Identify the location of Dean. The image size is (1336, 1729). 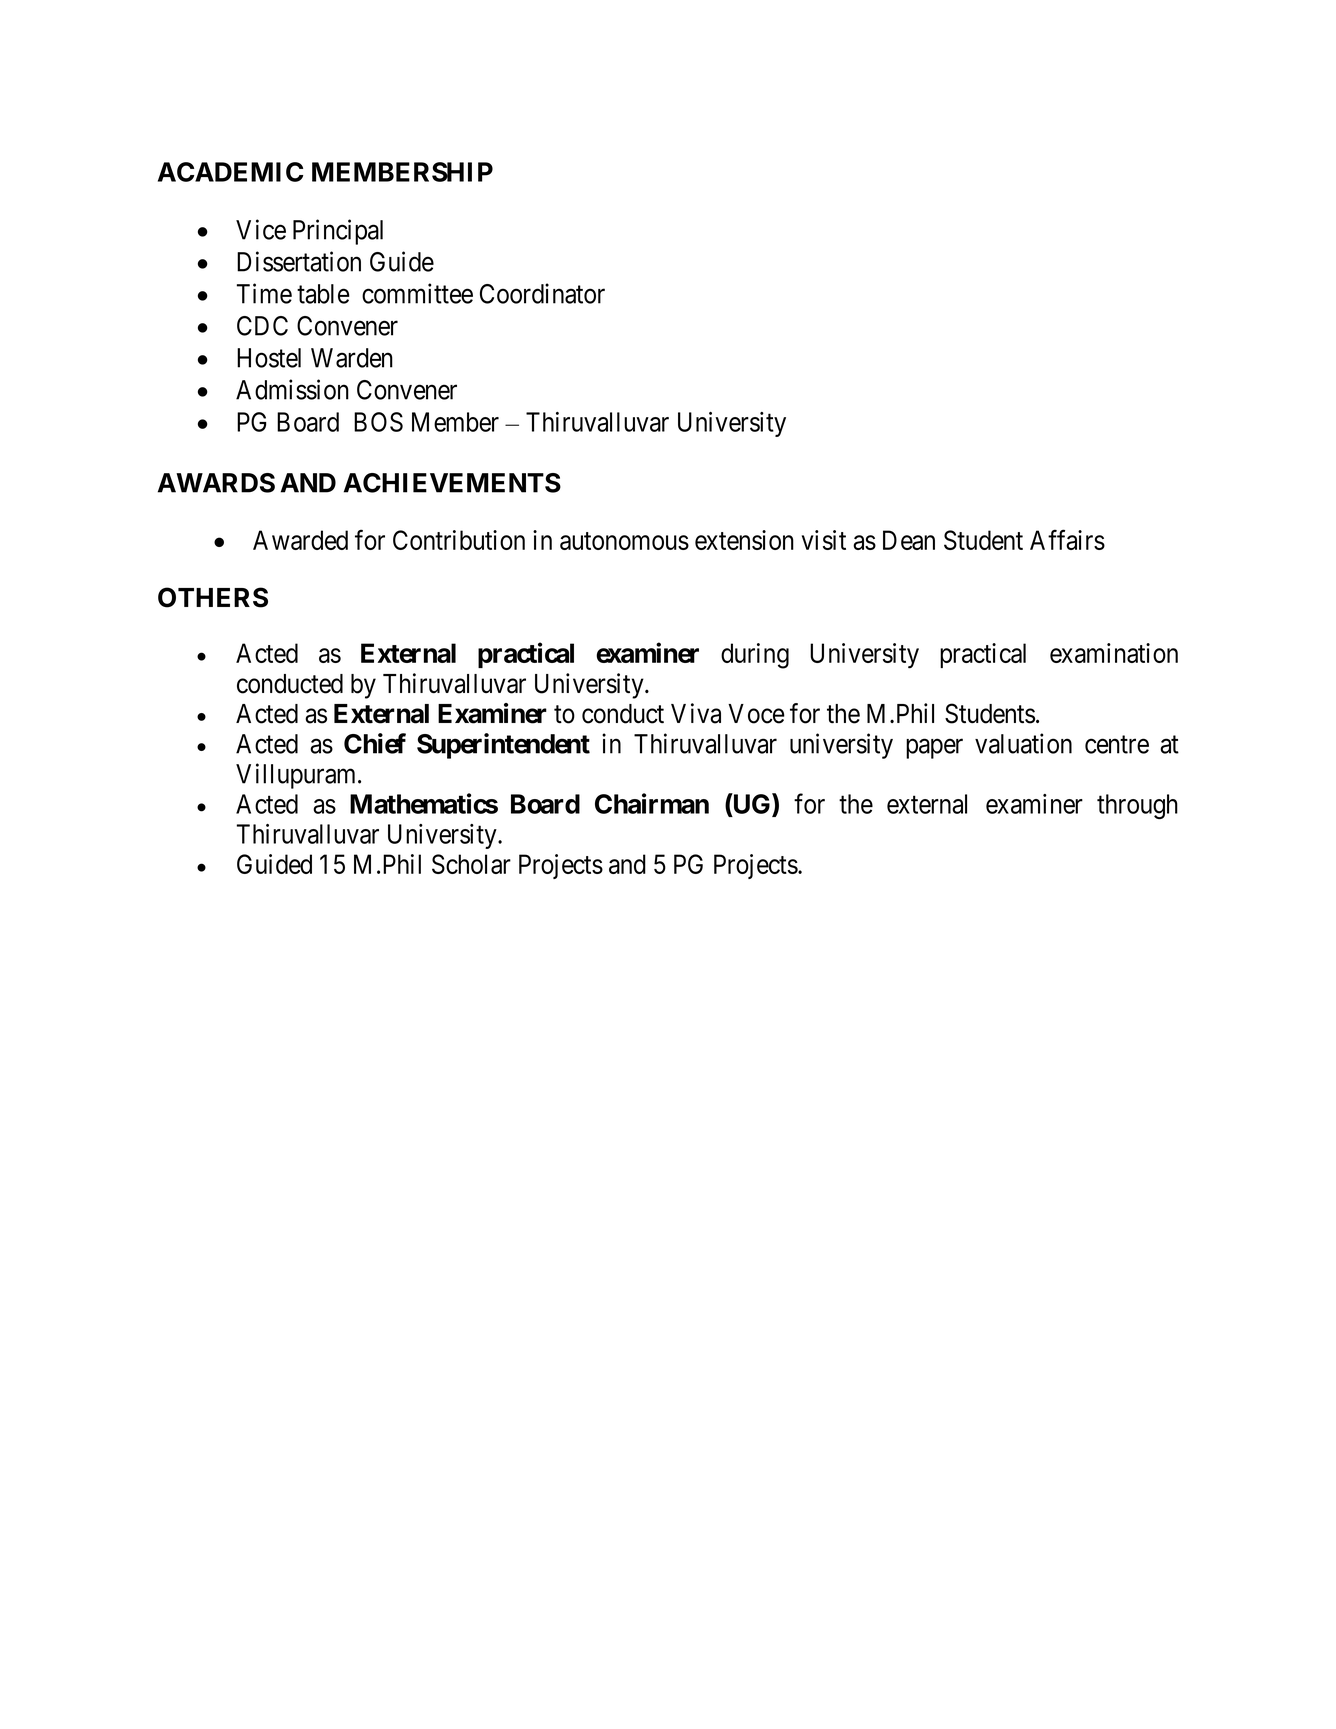
(909, 540).
